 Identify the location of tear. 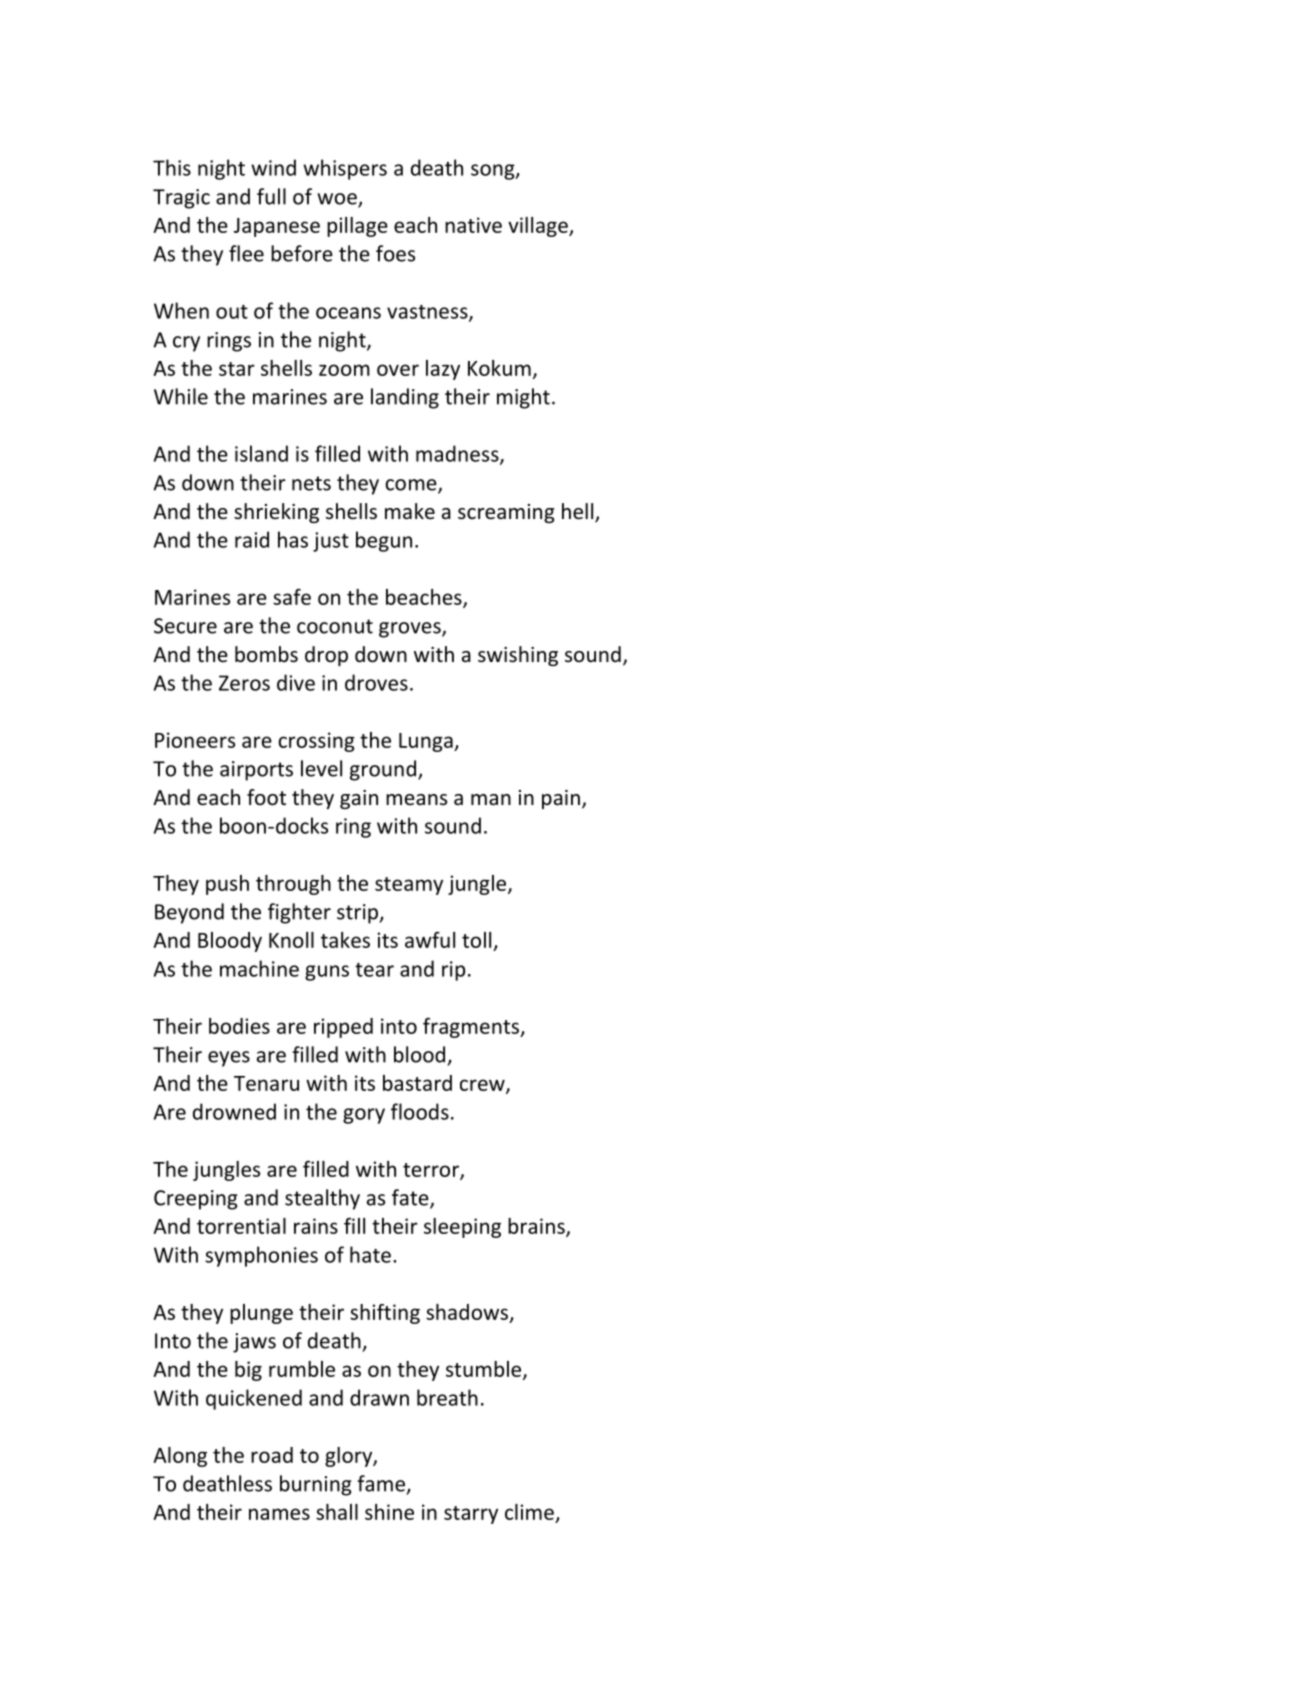
(374, 970).
